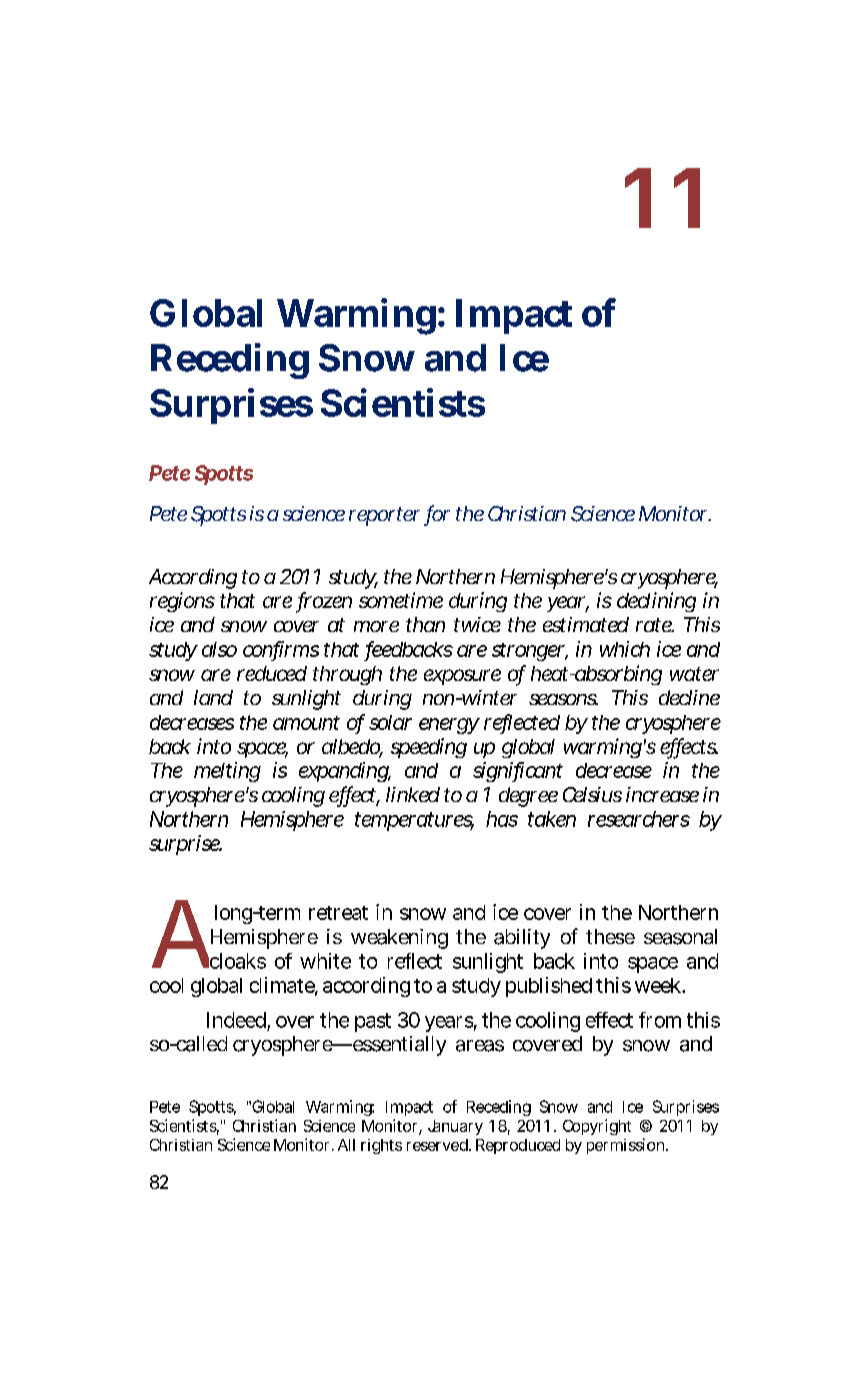 This document has width=868, height=1386. I want to click on for, so click(438, 514).
